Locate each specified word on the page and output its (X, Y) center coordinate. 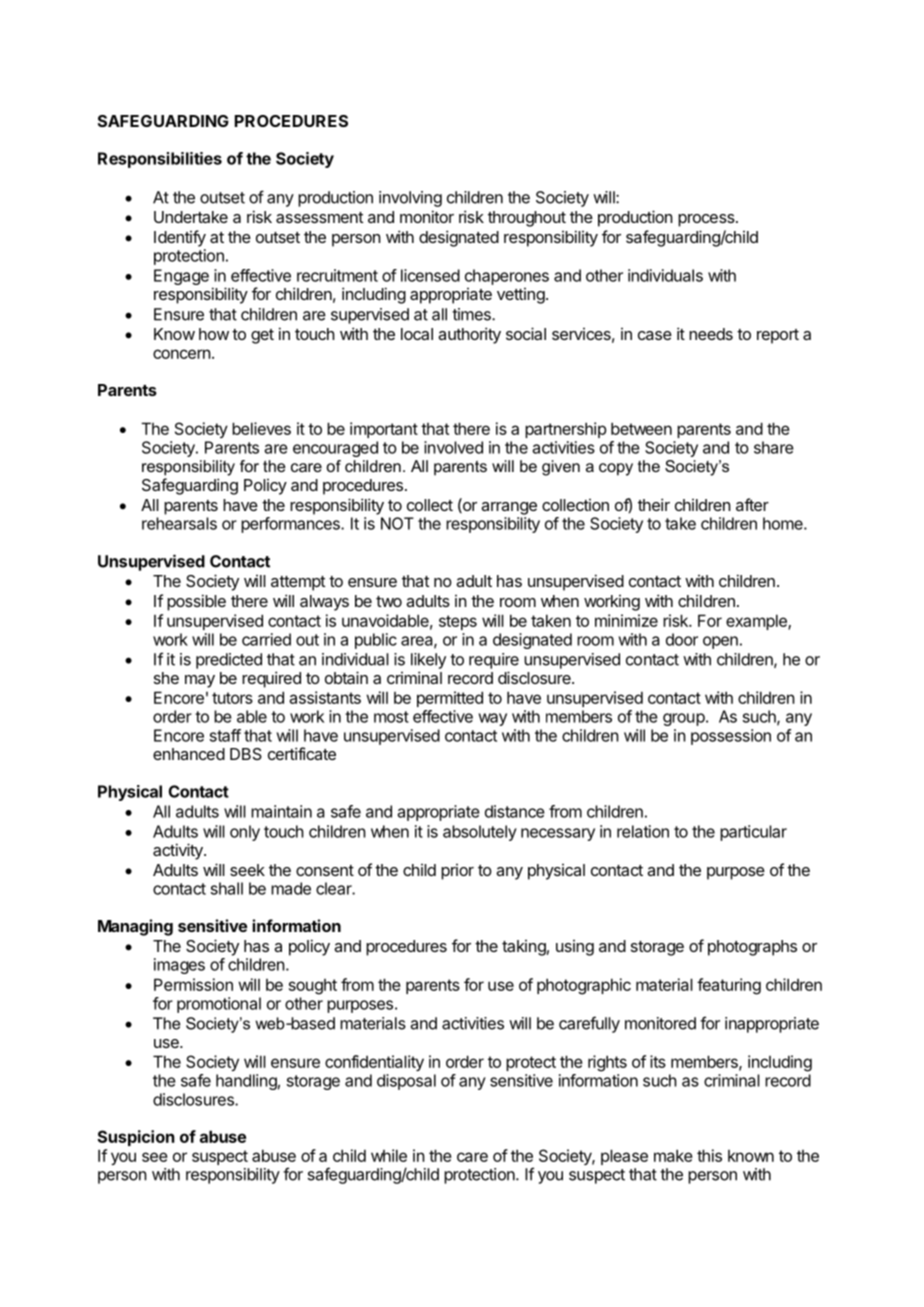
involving (410, 199)
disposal (406, 1082)
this (709, 1155)
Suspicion (136, 1138)
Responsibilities (160, 160)
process (707, 220)
